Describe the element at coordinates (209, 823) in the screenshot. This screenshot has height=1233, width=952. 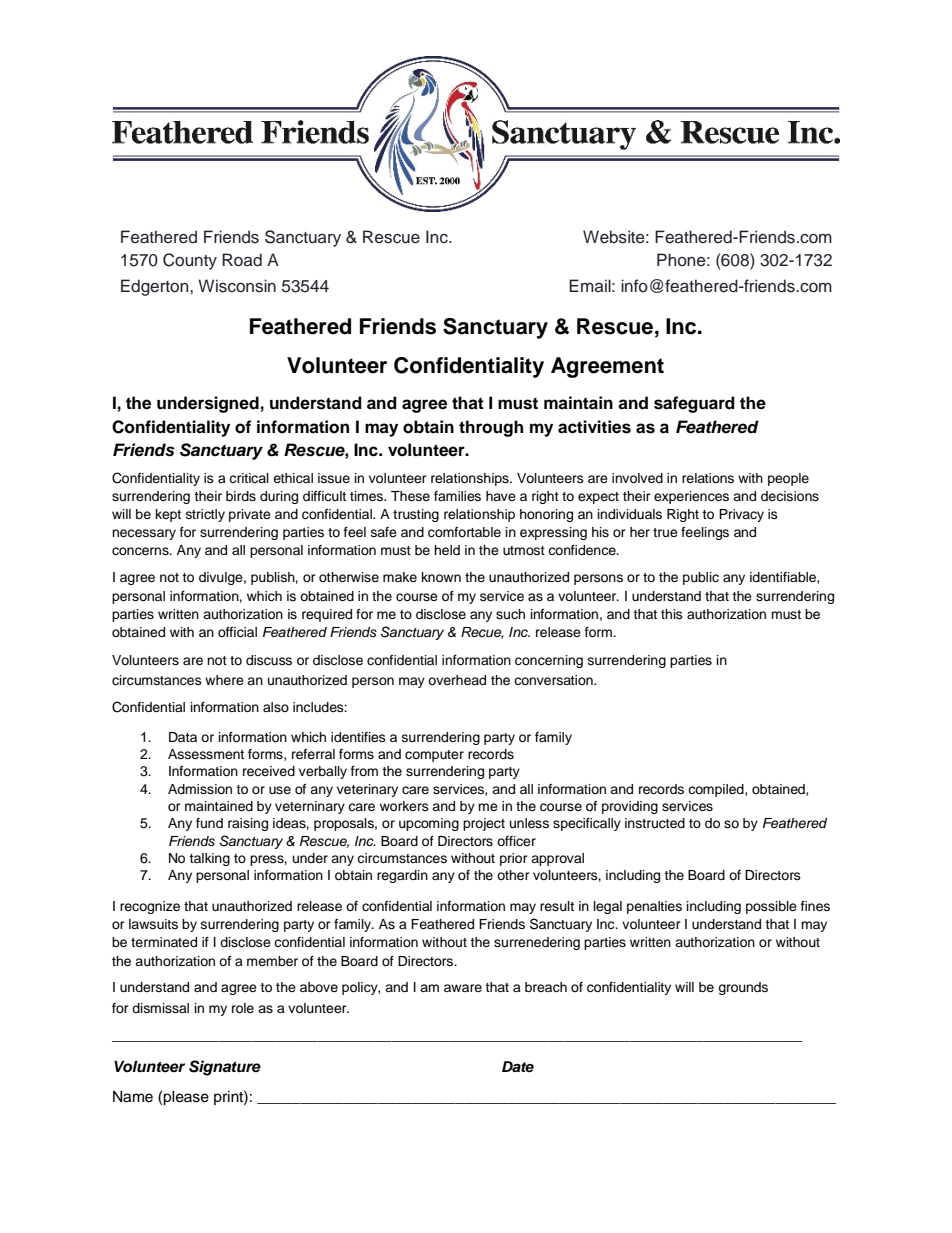
I see `fund` at that location.
